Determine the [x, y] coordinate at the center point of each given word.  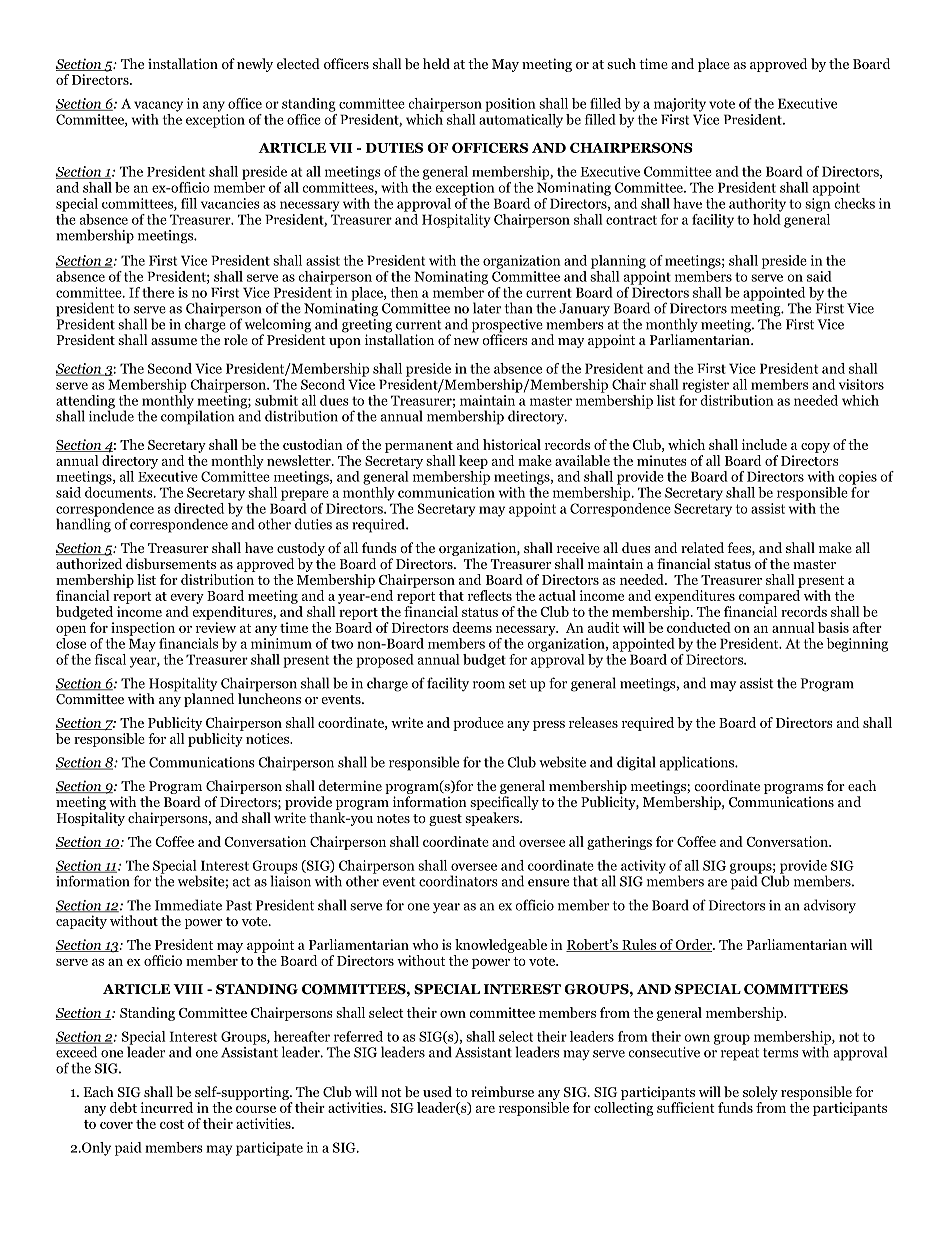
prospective [507, 327]
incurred [166, 1107]
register [705, 386]
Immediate [188, 905]
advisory [830, 906]
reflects [490, 595]
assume [174, 341]
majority [680, 105]
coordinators [458, 881]
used [437, 1091]
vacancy [158, 106]
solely [760, 1093]
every [187, 599]
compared [769, 597]
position [510, 105]
